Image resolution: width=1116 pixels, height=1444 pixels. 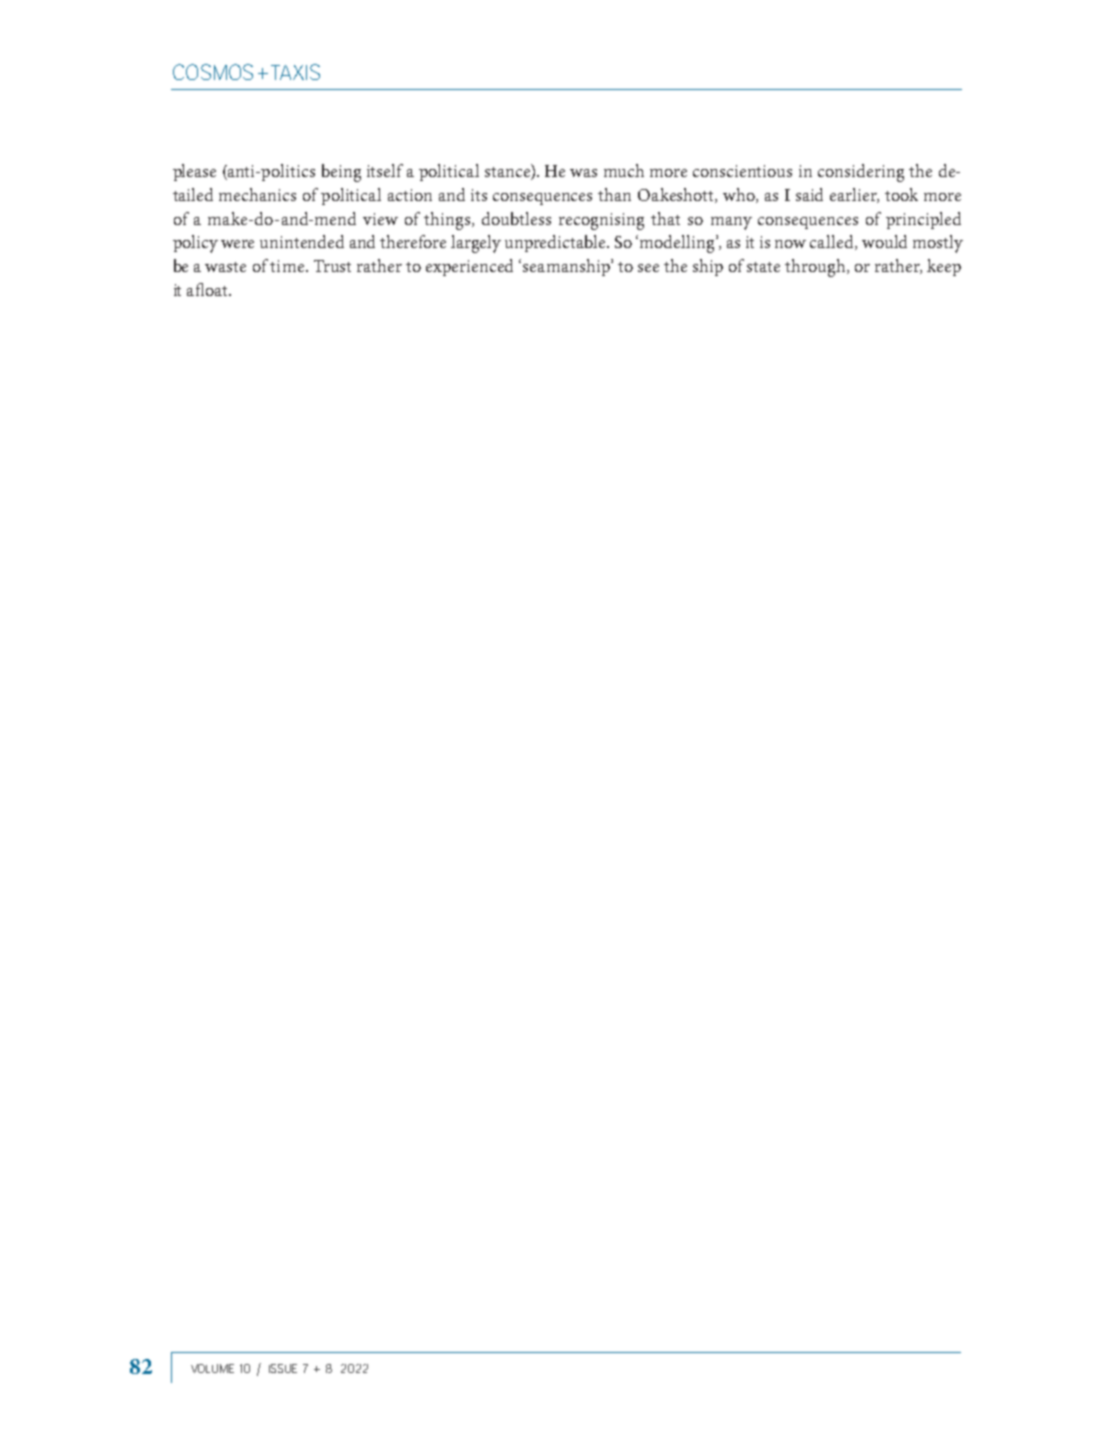 What do you see at coordinates (833, 242) in the screenshot?
I see `called` at bounding box center [833, 242].
